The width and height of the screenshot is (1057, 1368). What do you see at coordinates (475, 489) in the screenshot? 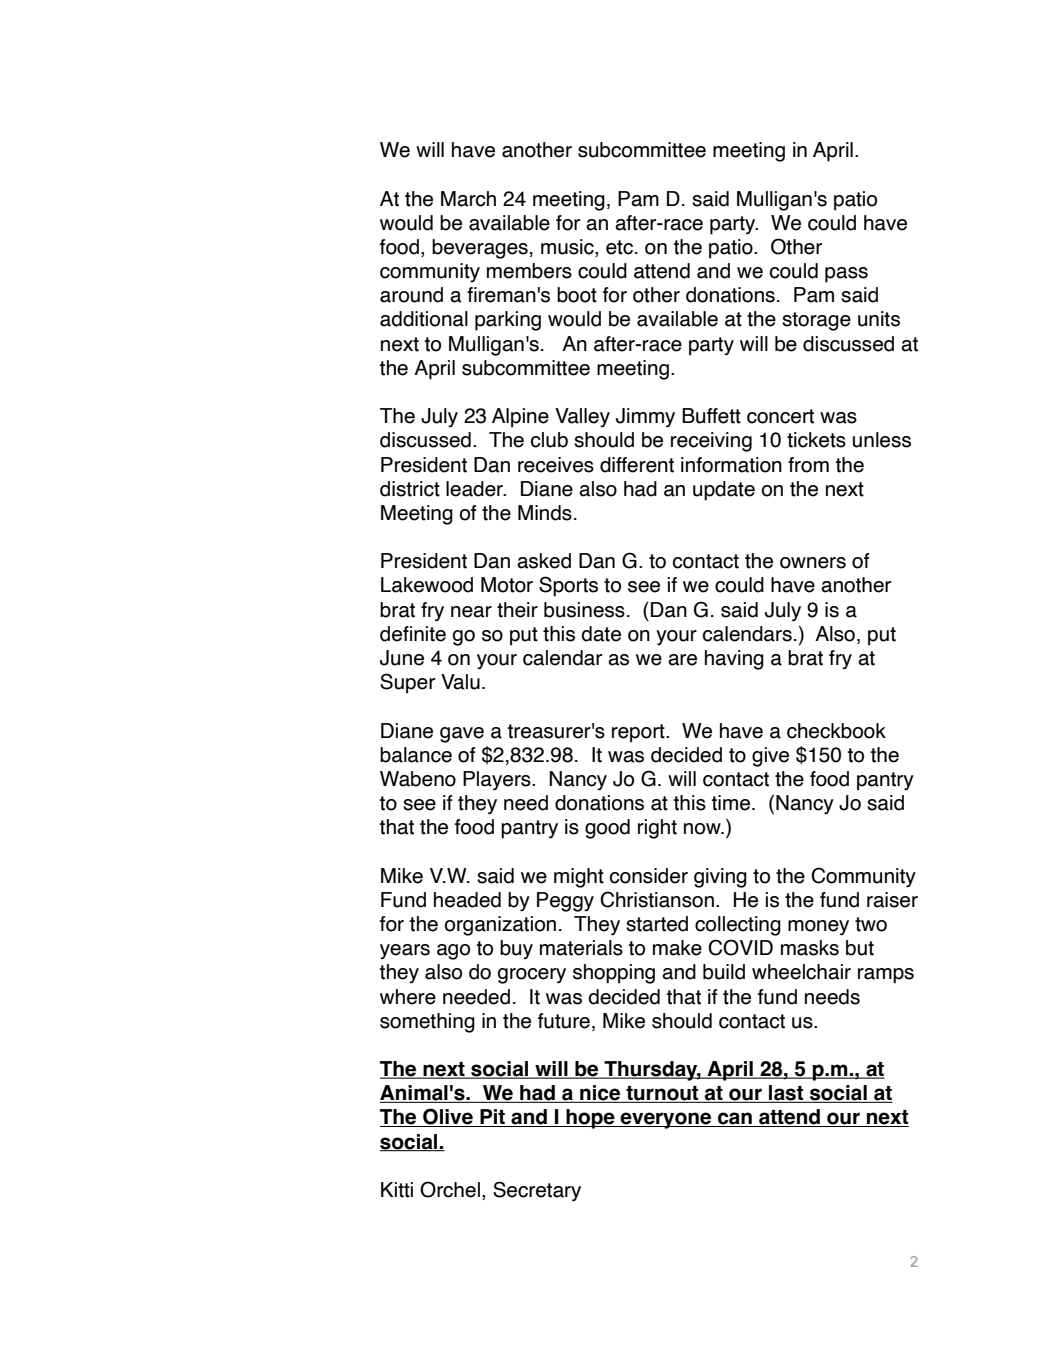
I see `leader` at bounding box center [475, 489].
